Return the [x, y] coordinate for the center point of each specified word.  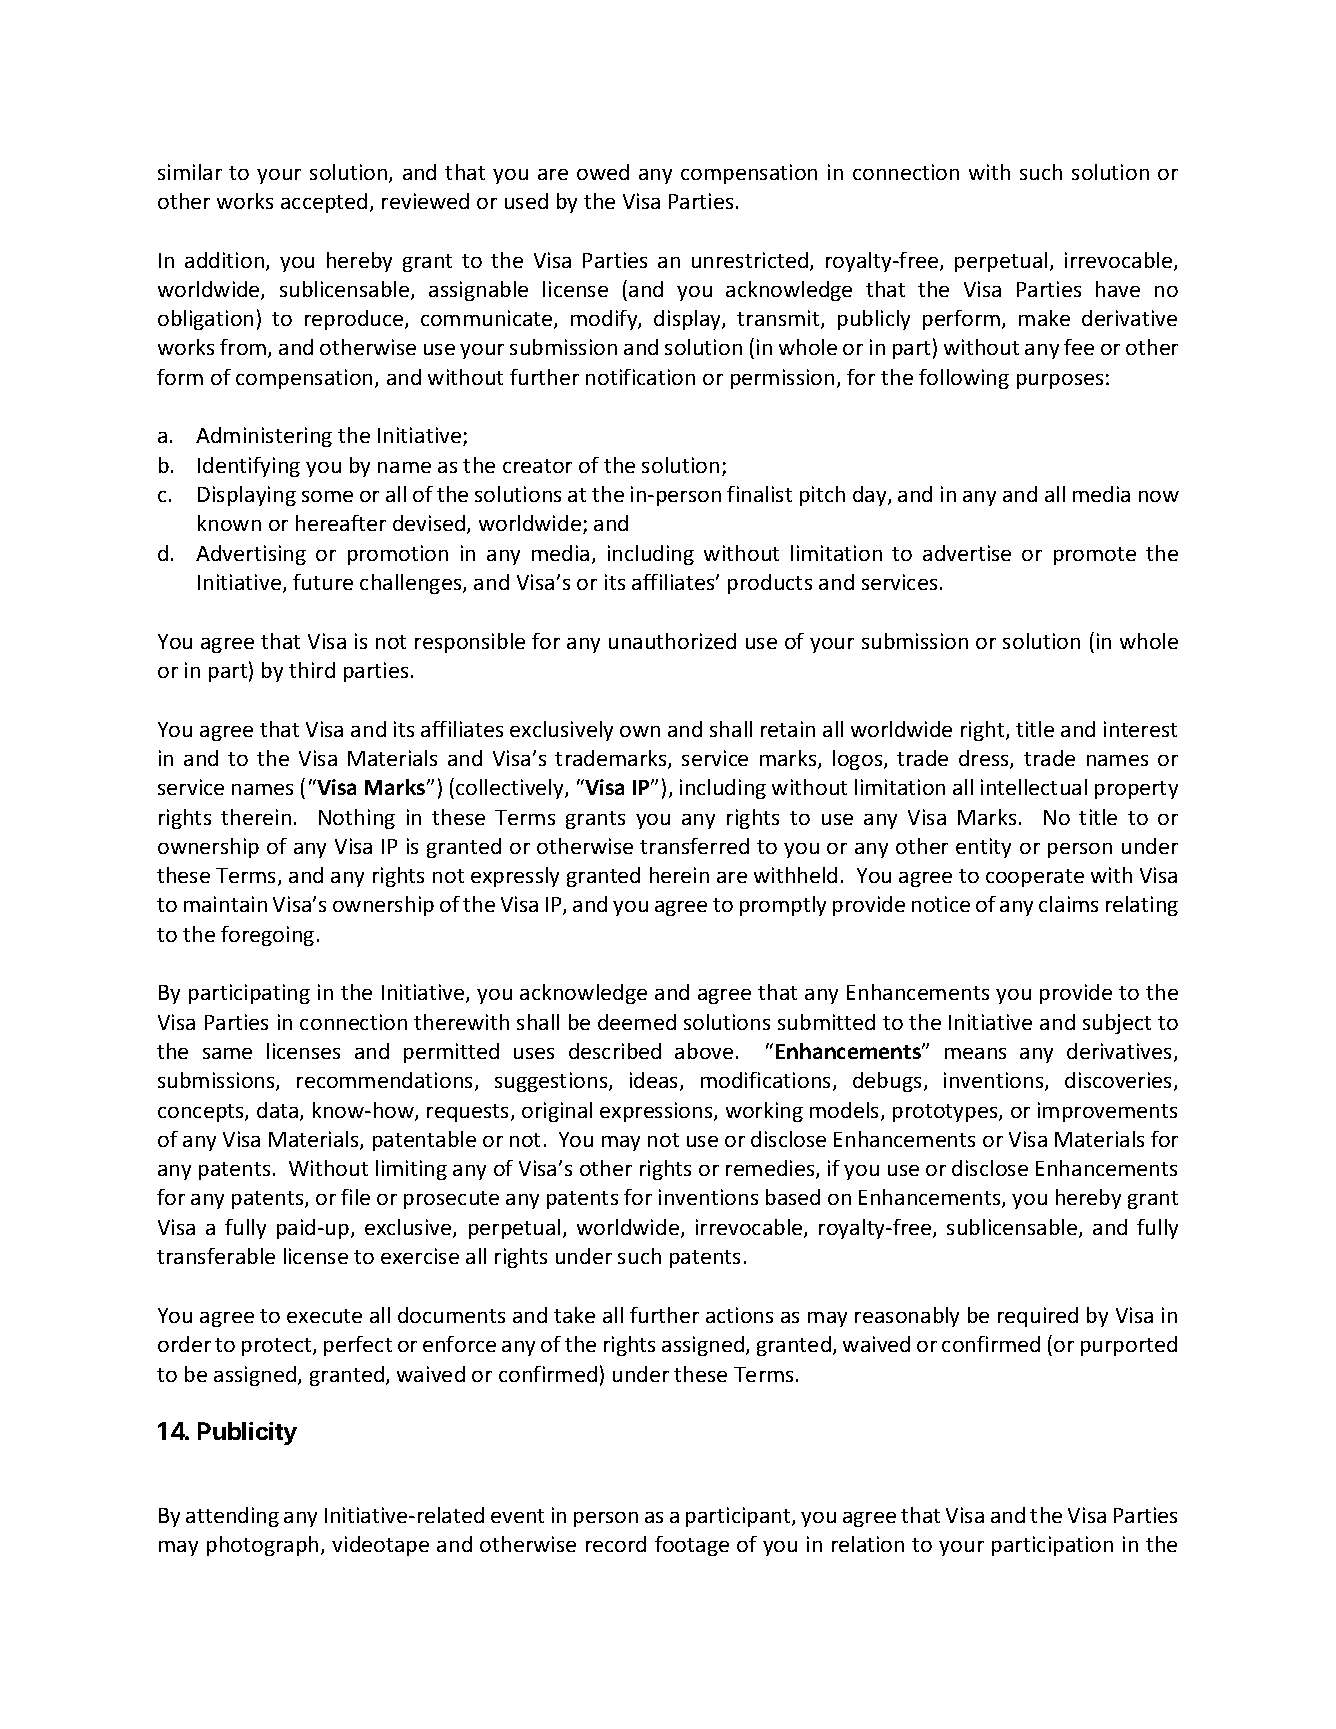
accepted [324, 203]
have [1118, 289]
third [312, 670]
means [975, 1053]
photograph [262, 1546]
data [279, 1111]
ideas [655, 1081]
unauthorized [672, 641]
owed [603, 172]
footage [692, 1546]
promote [1095, 556]
